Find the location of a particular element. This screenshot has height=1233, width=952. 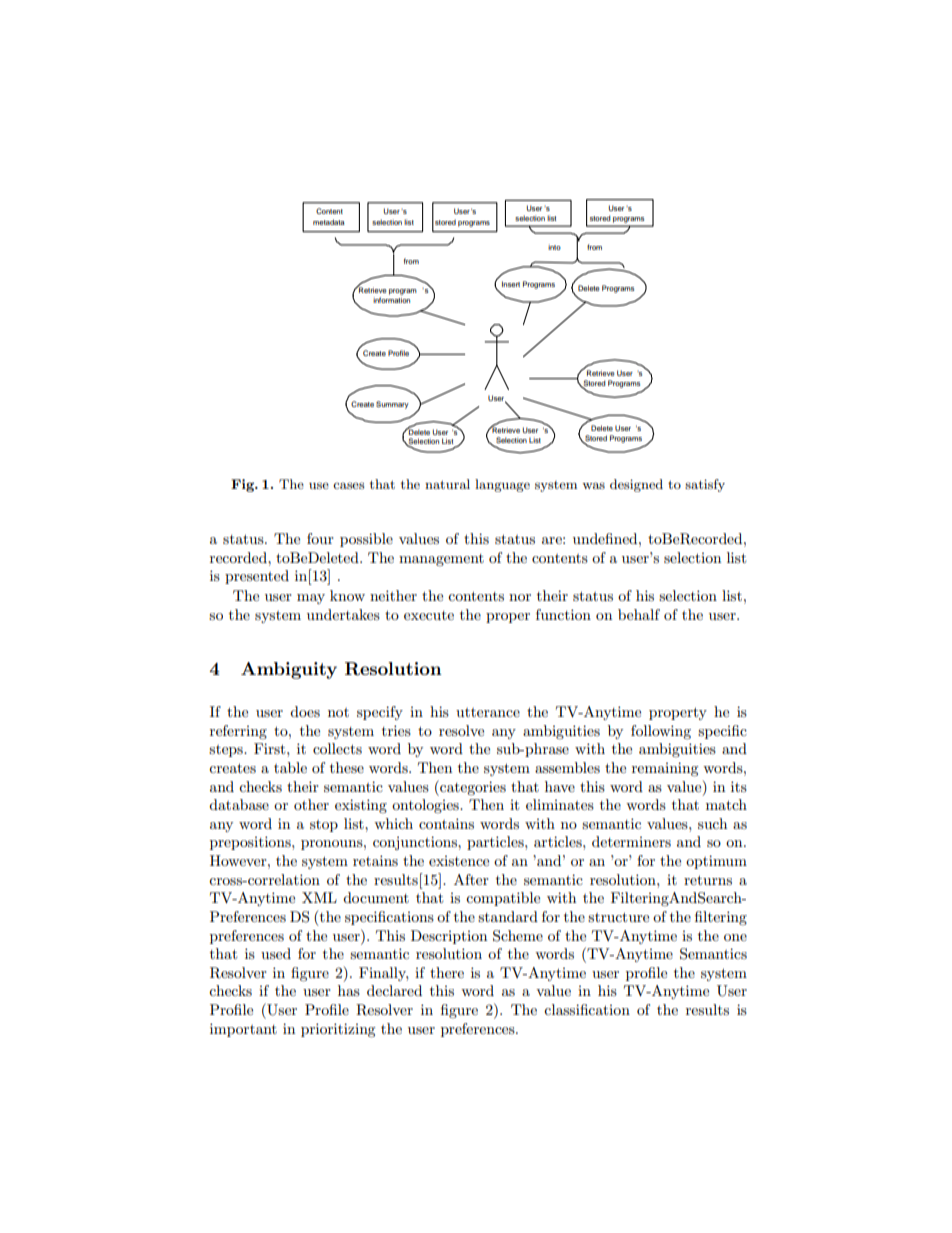

important is located at coordinates (243, 1030).
